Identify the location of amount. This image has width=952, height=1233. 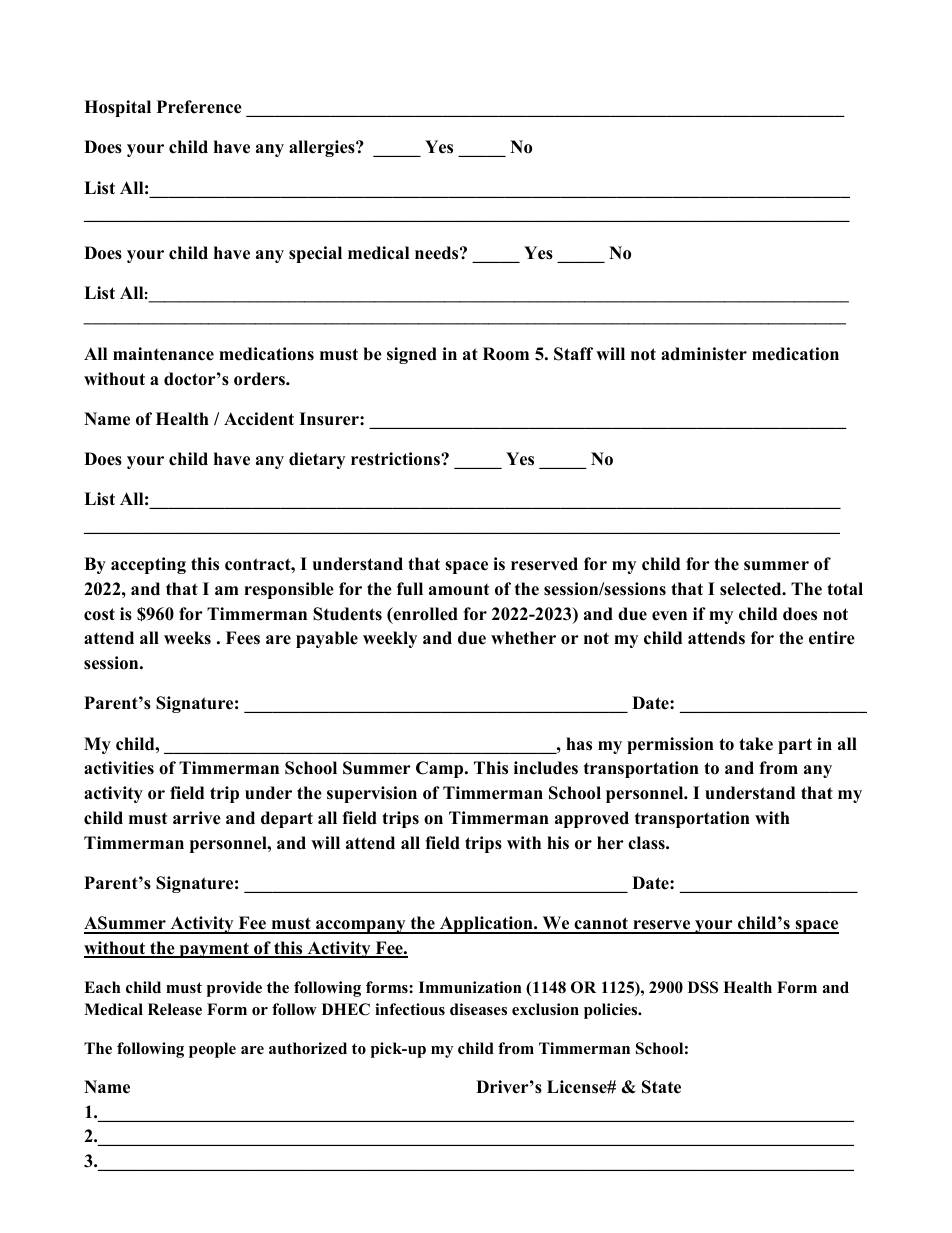
(459, 590).
